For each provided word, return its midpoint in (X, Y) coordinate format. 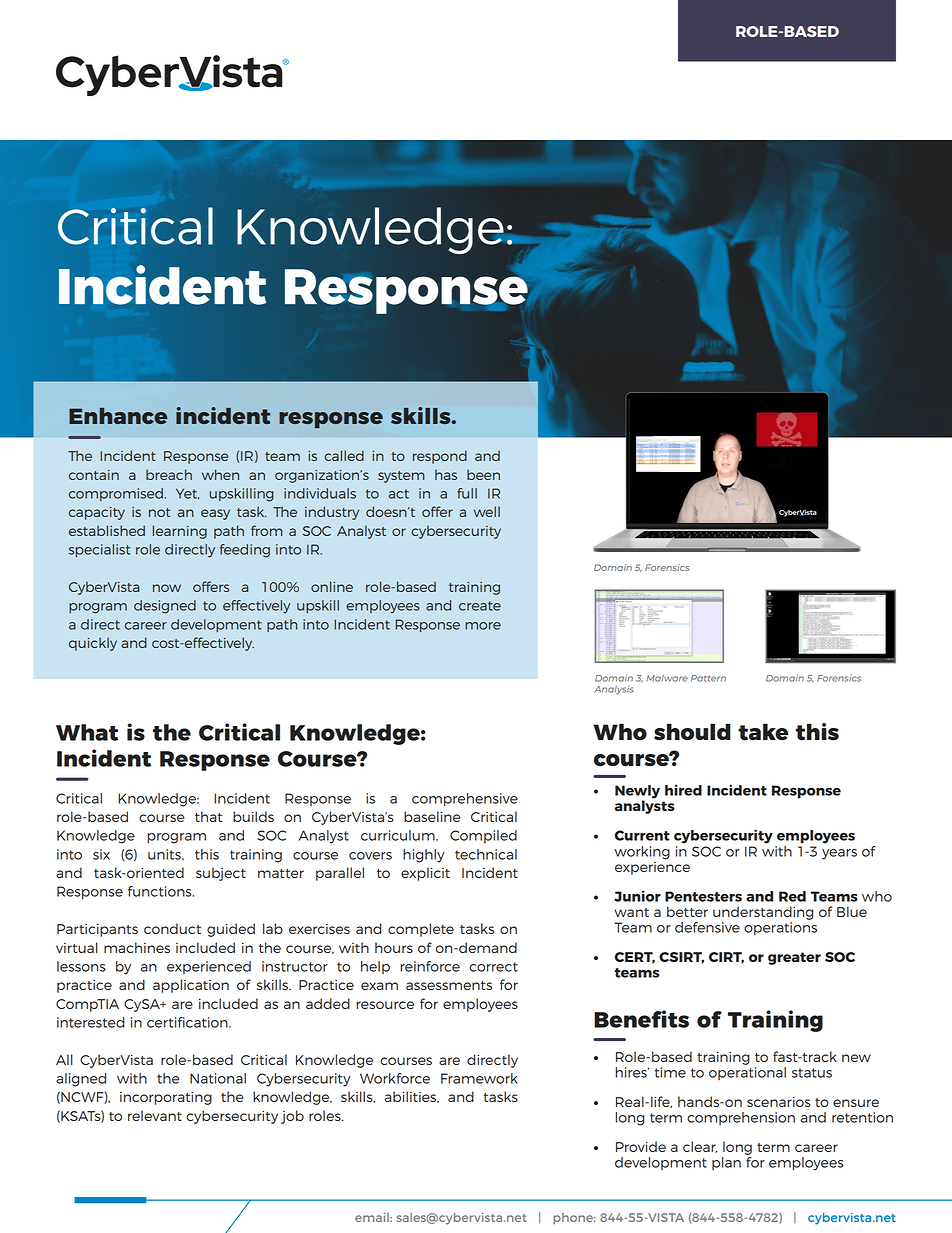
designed (165, 607)
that (208, 816)
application (191, 986)
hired (683, 790)
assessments (449, 985)
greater (794, 958)
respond (440, 457)
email (373, 1217)
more (483, 626)
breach (169, 474)
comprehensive (465, 800)
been (483, 474)
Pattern (708, 678)
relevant (155, 1115)
